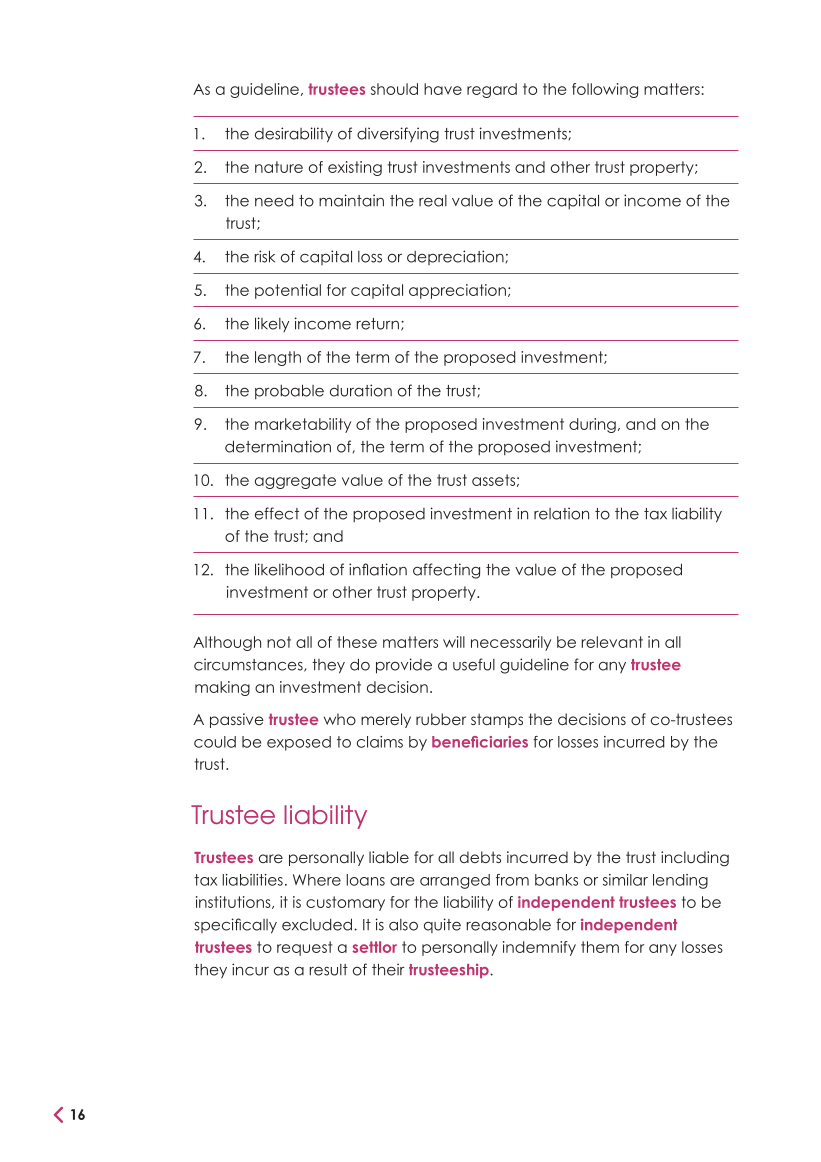 This image has height=1162, width=821. Describe the element at coordinates (474, 664) in the image. I see `useful` at that location.
